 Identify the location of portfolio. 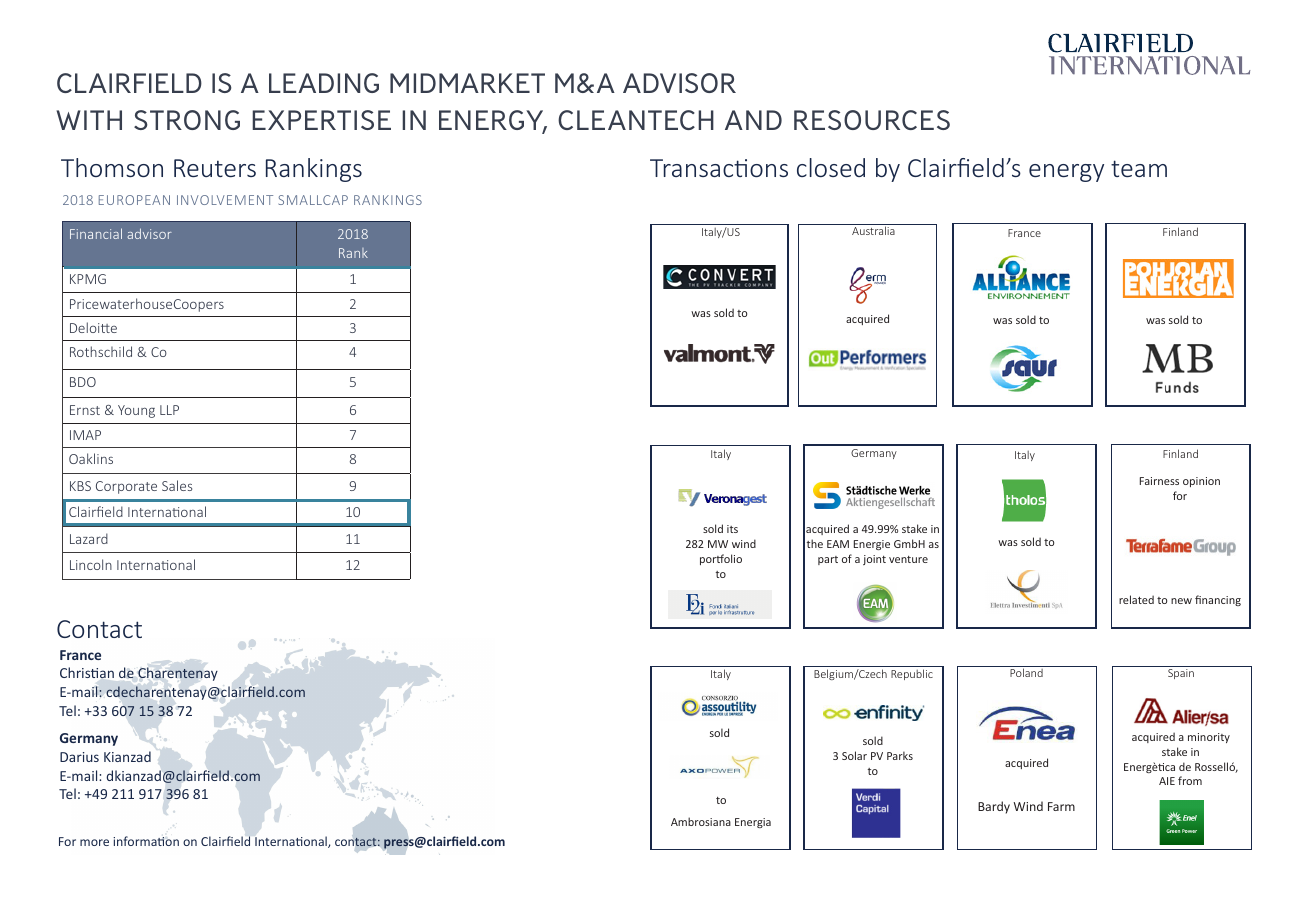
(721, 559).
